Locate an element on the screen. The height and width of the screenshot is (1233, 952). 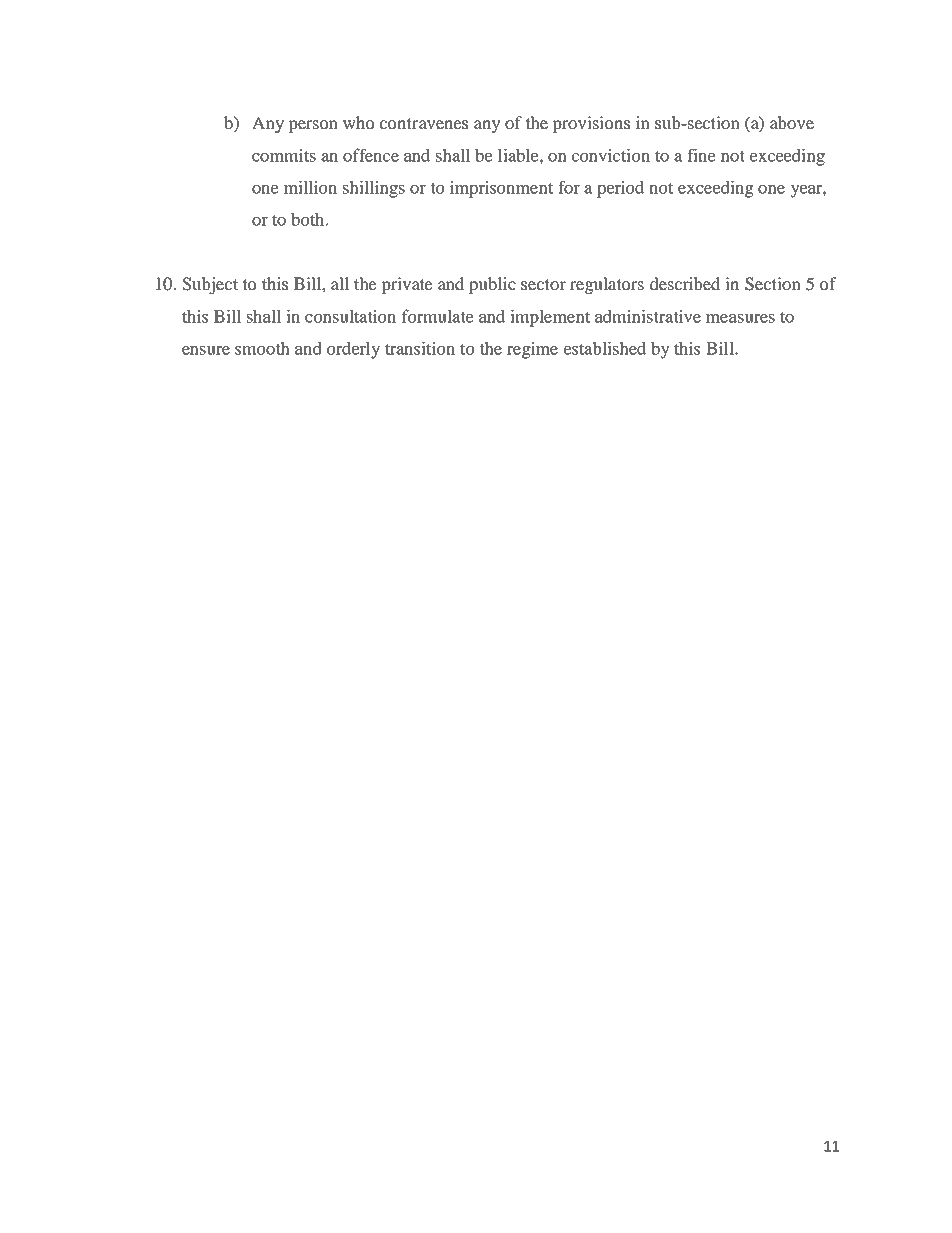
imprisonment is located at coordinates (501, 189).
